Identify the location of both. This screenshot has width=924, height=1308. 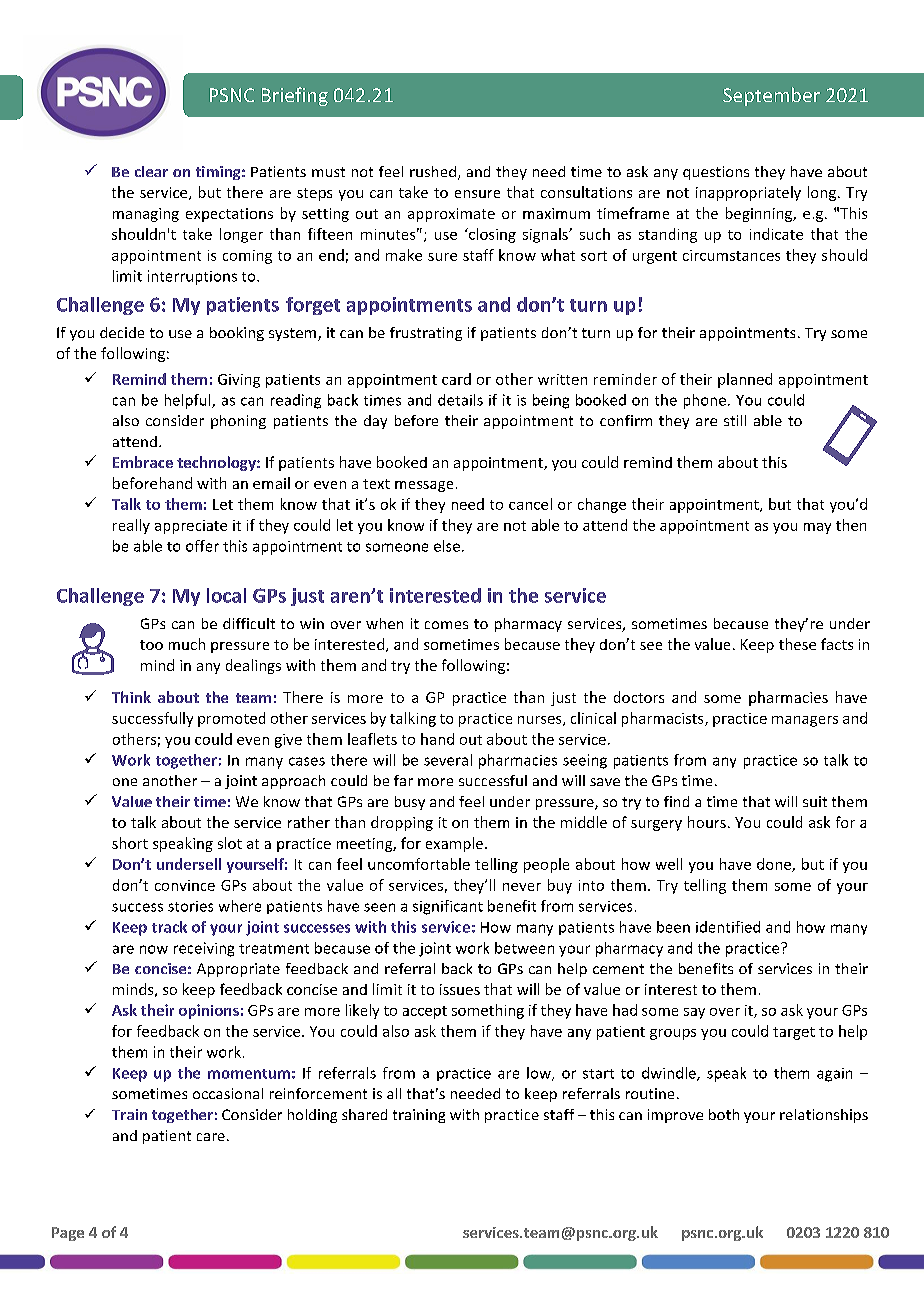
(724, 1114).
